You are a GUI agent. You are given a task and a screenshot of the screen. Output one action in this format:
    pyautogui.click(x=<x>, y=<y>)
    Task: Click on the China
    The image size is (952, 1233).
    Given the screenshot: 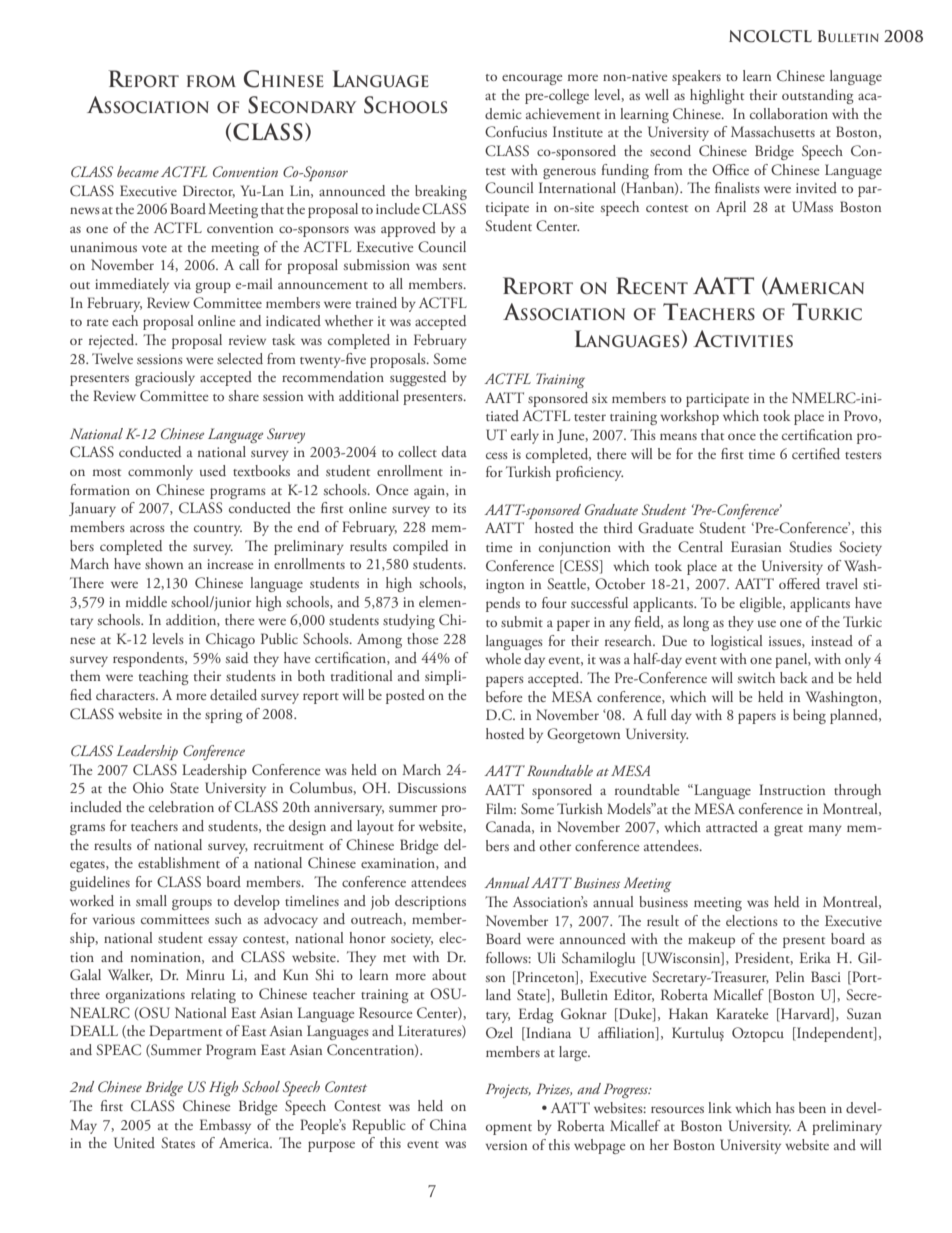 What is the action you would take?
    pyautogui.click(x=448, y=1124)
